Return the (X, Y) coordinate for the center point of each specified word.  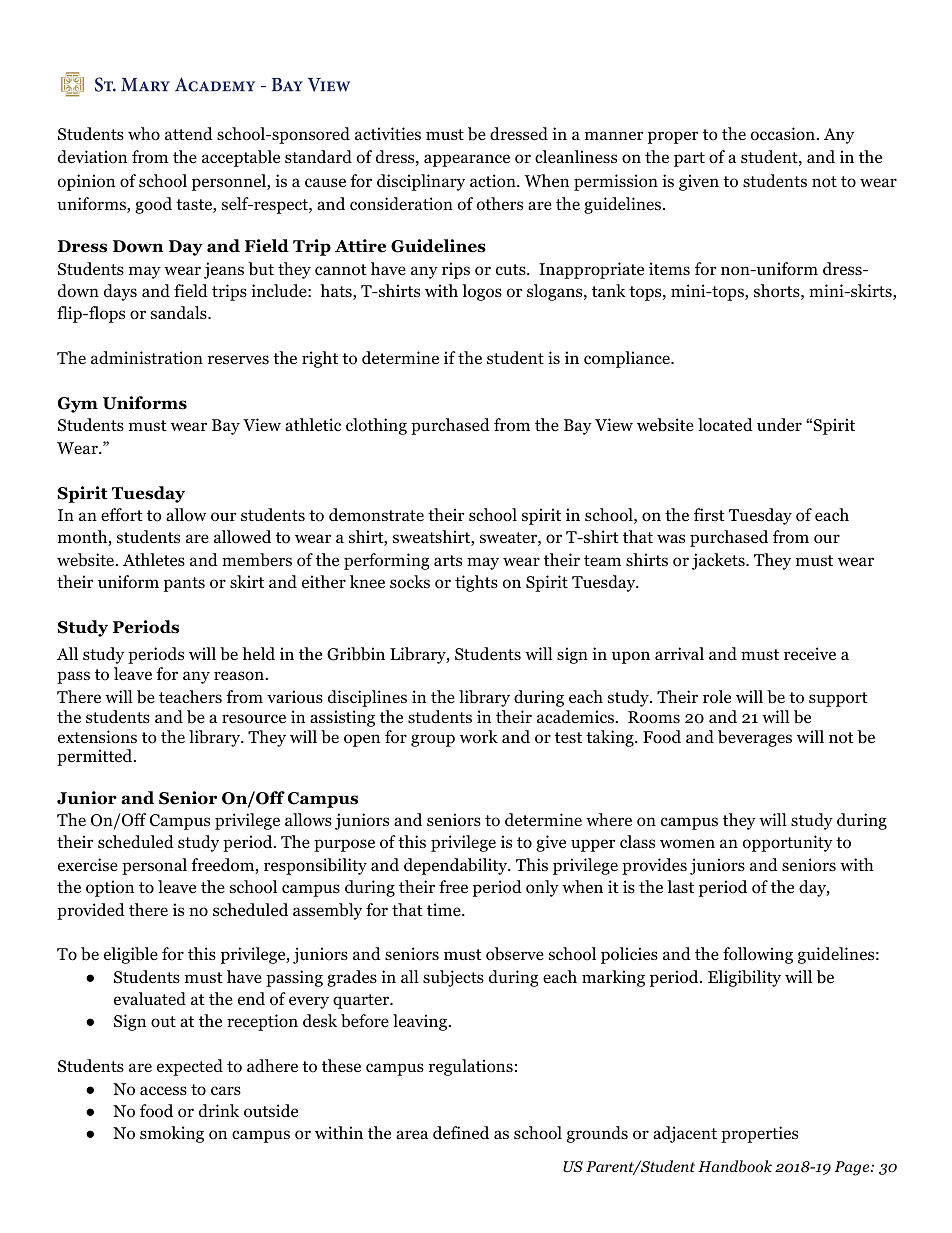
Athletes (154, 559)
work (479, 737)
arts (448, 560)
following (758, 955)
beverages (755, 738)
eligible (131, 955)
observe (515, 954)
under (779, 424)
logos (482, 292)
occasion (784, 134)
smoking (172, 1134)
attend (189, 133)
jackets (719, 561)
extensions (97, 737)
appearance (467, 160)
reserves (238, 359)
